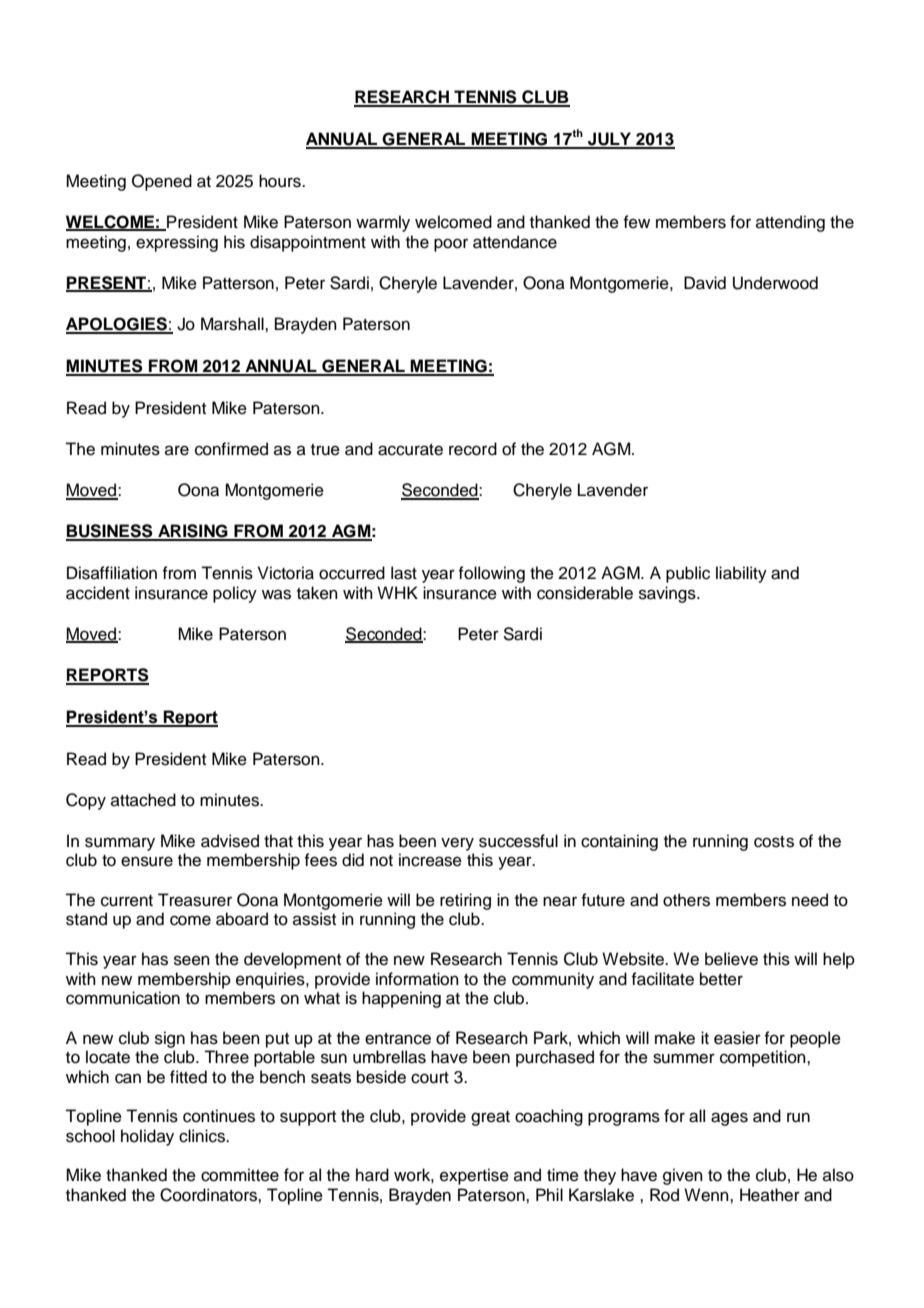 This screenshot has width=924, height=1308. I want to click on believe, so click(731, 959).
